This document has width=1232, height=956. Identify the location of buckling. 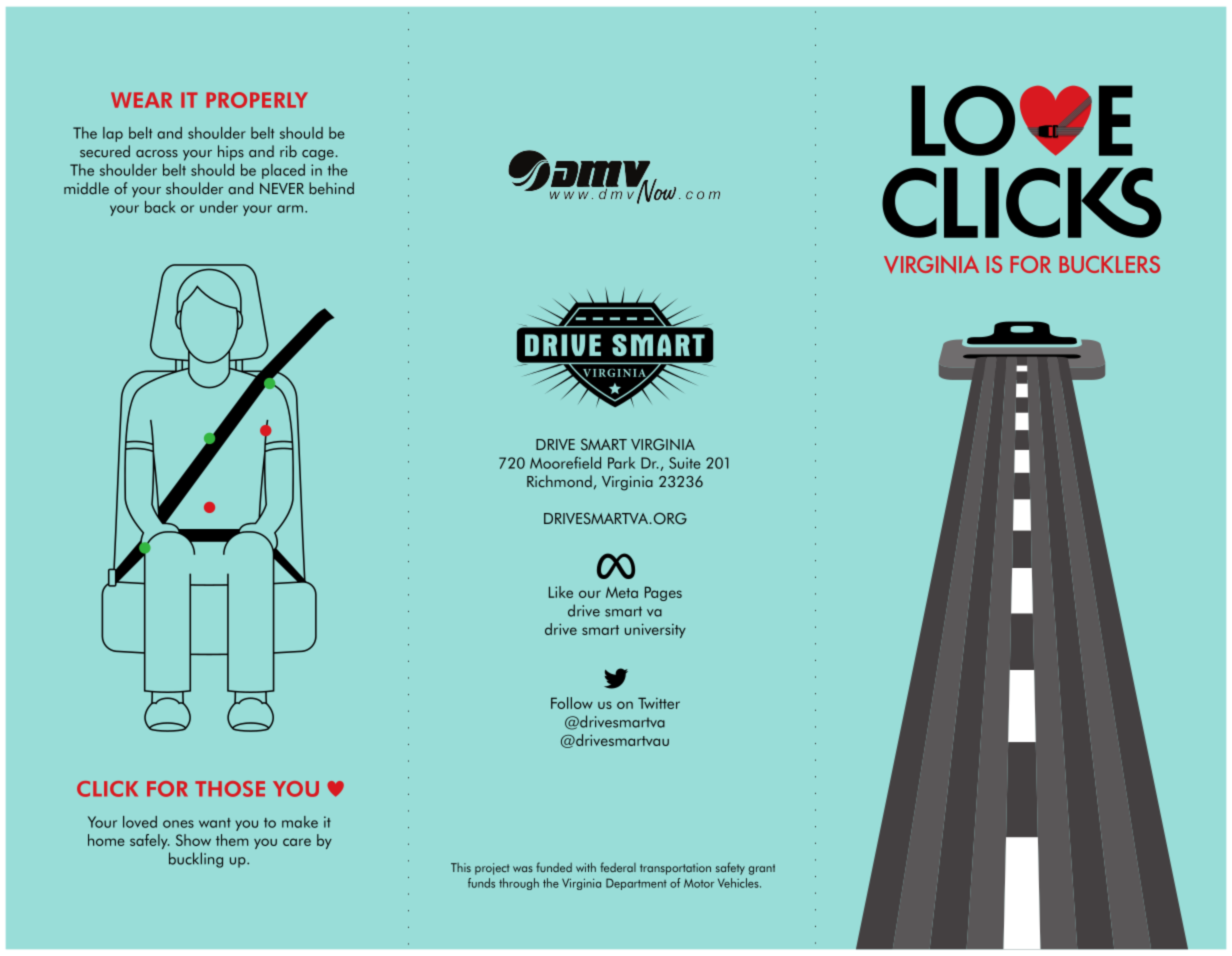
(196, 860).
